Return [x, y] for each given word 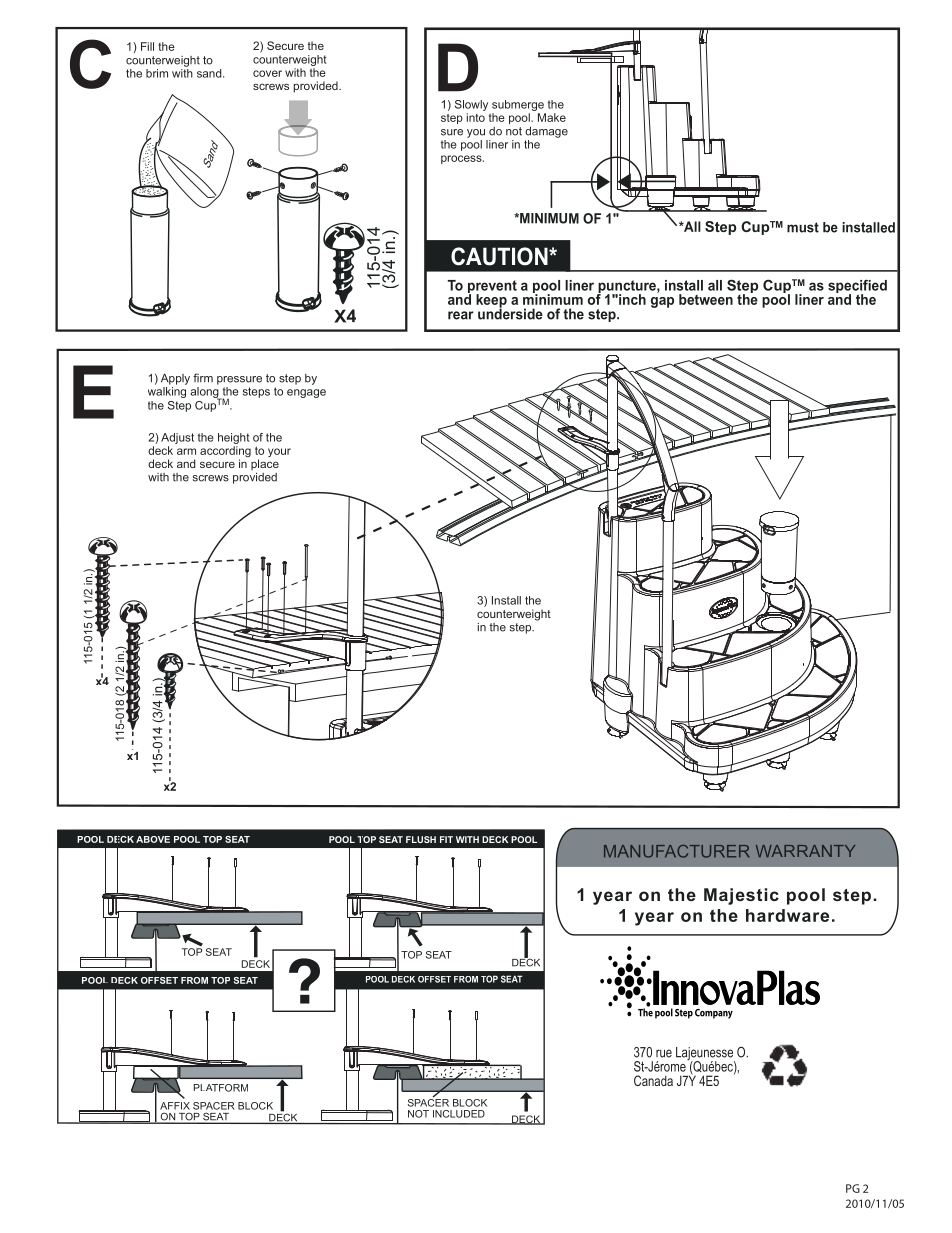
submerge [518, 105]
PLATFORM [221, 1088]
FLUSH [421, 839]
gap [662, 302]
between [706, 299]
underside [510, 313]
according [225, 453]
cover [267, 73]
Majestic [741, 896]
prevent [492, 288]
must [803, 227]
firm [203, 378]
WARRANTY [805, 851]
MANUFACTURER [676, 851]
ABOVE [153, 839]
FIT [446, 839]
